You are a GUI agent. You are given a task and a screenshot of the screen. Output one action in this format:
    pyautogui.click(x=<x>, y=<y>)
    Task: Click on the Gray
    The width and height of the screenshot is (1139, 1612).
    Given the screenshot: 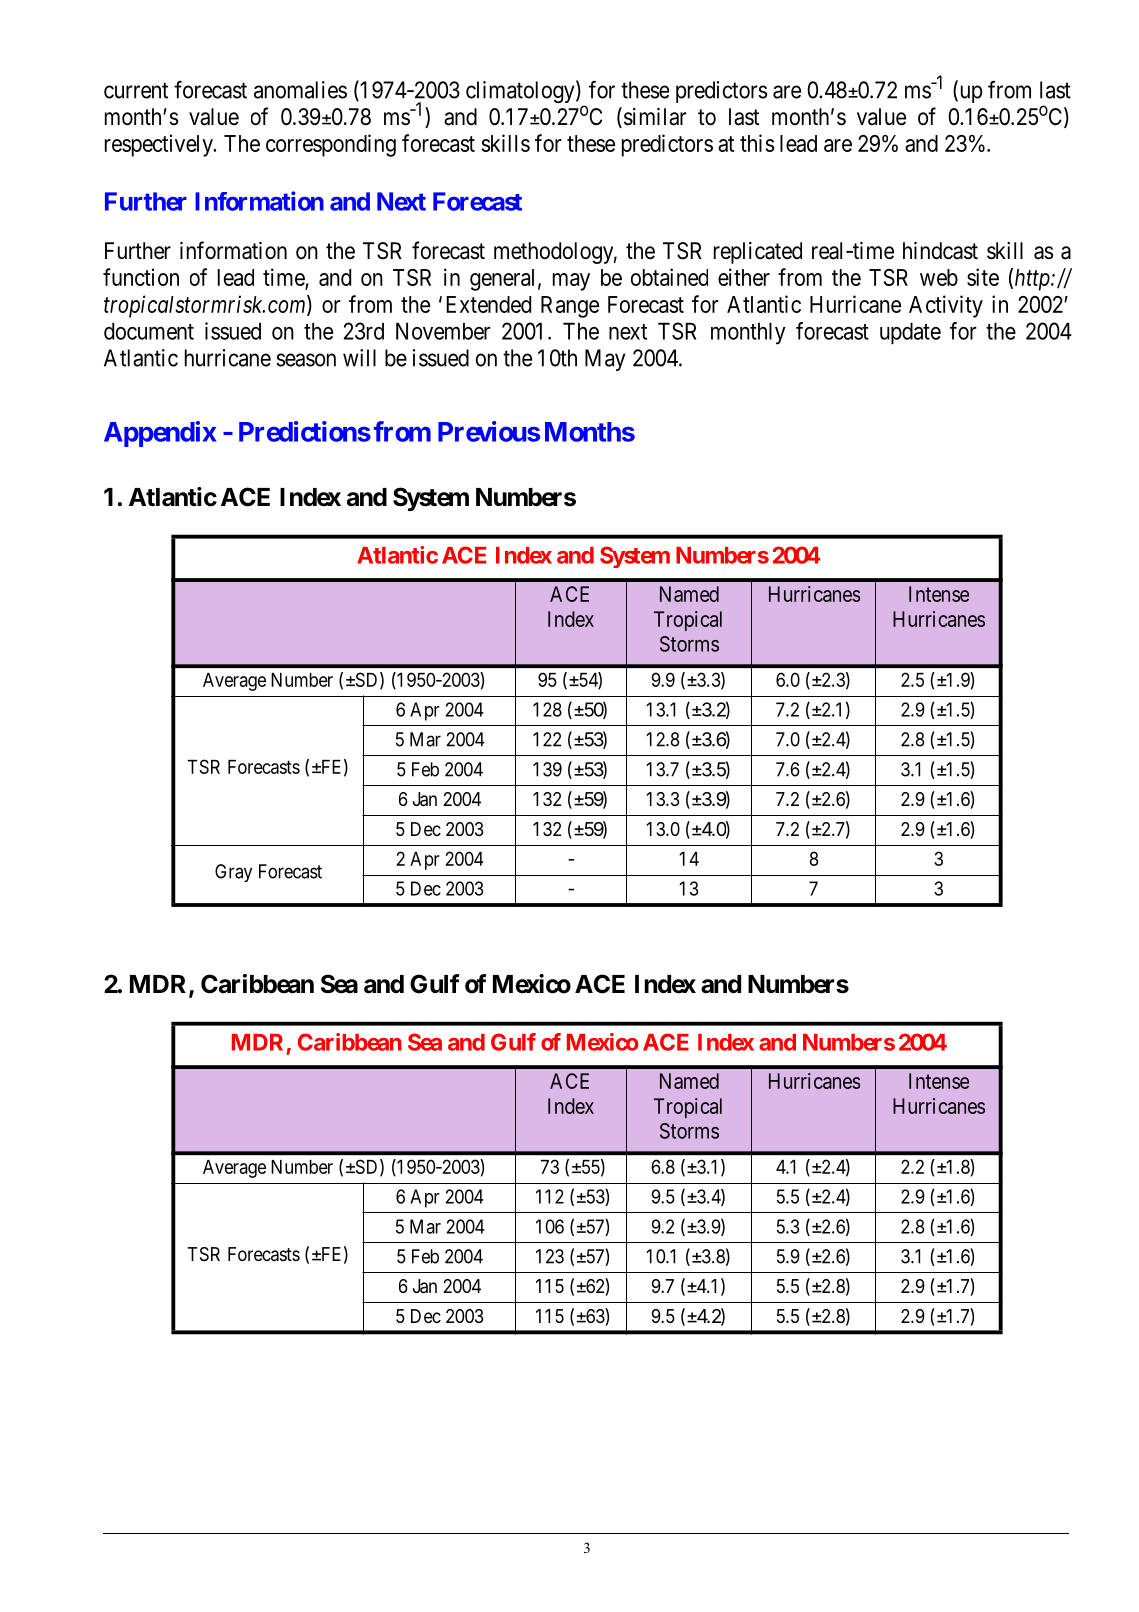 What is the action you would take?
    pyautogui.click(x=233, y=873)
